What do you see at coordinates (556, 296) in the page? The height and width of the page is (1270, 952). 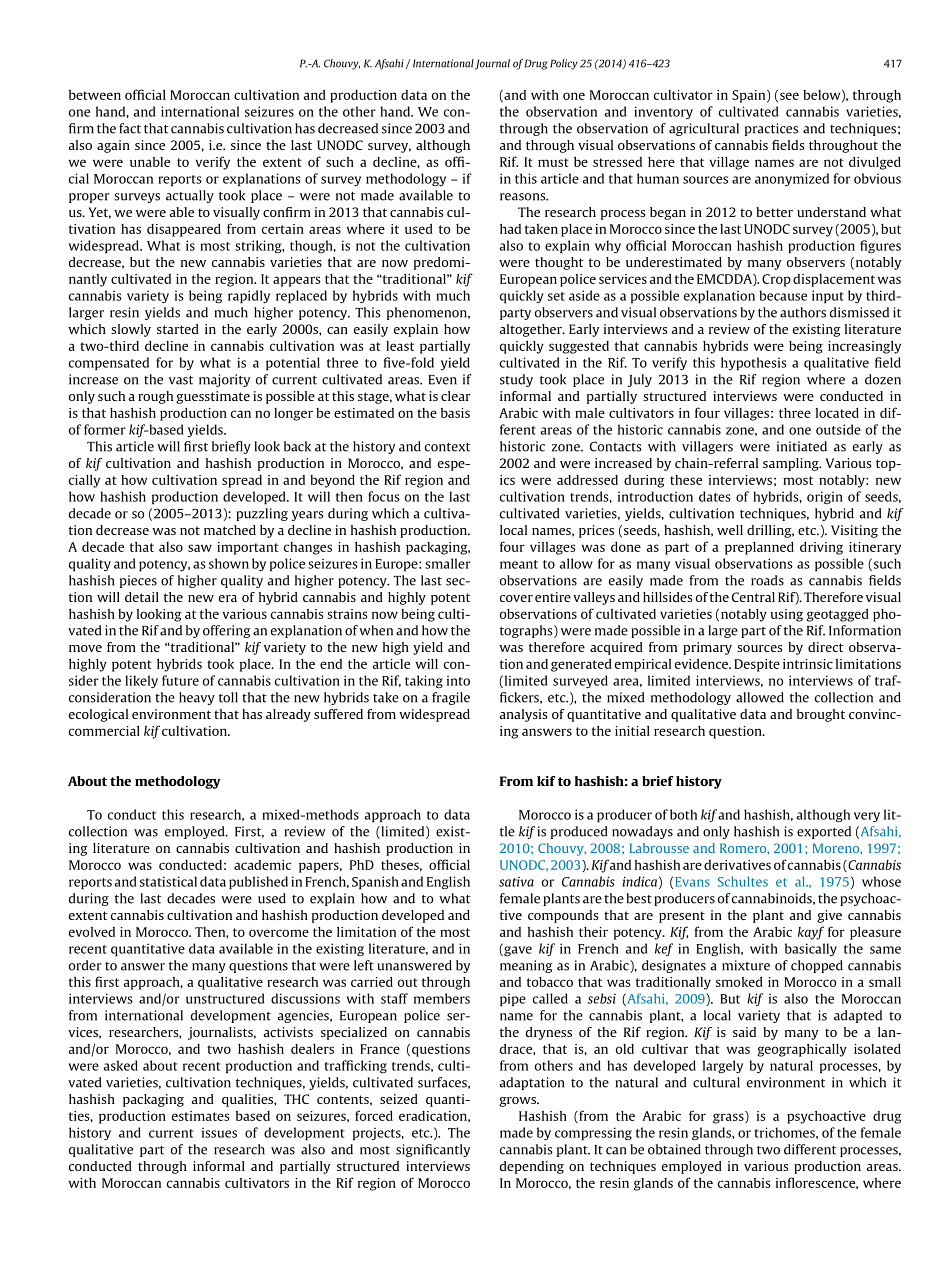 I see `set` at bounding box center [556, 296].
